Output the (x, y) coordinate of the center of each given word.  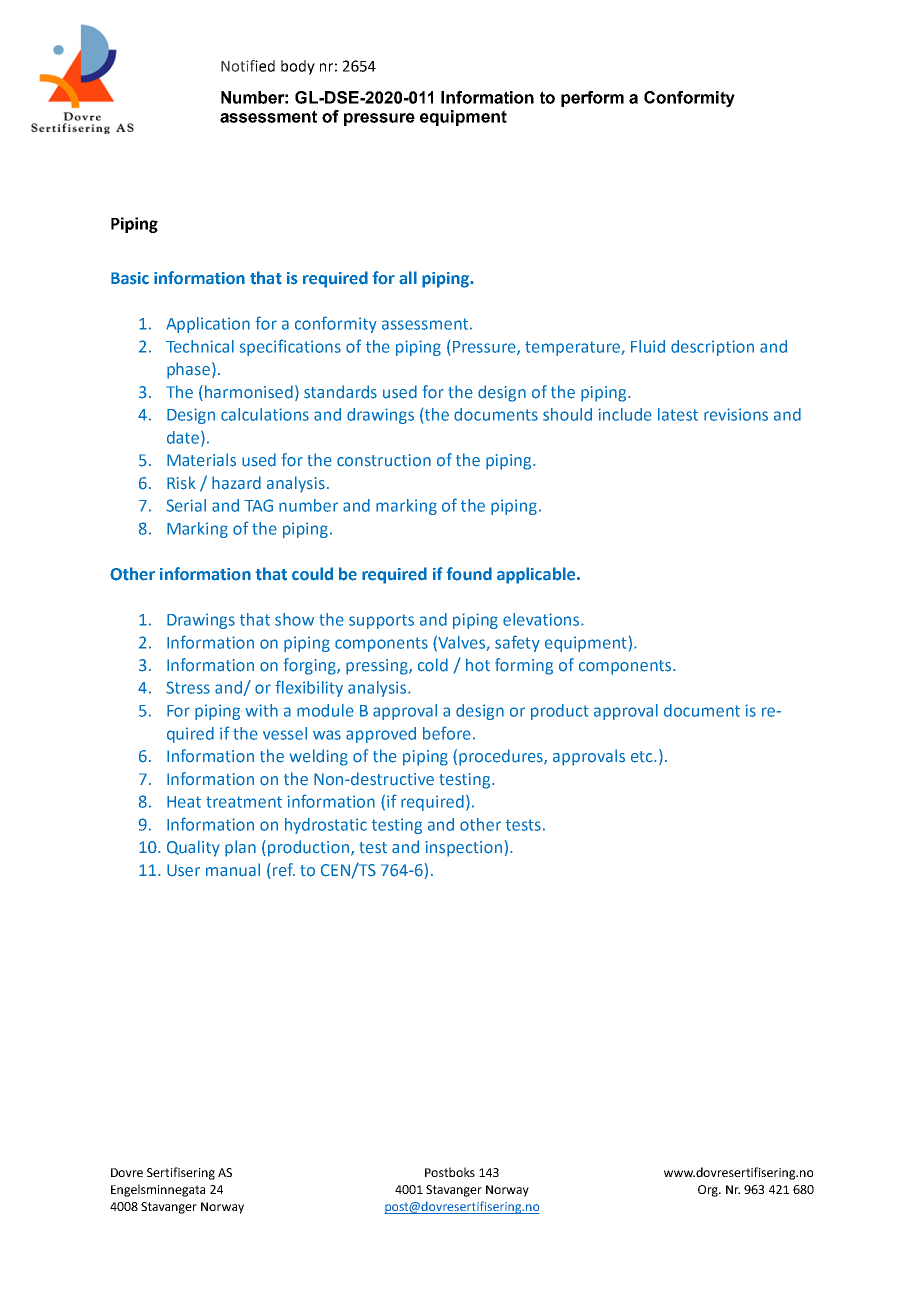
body (298, 67)
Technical (200, 346)
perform (592, 99)
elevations (542, 619)
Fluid (648, 346)
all (408, 278)
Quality (193, 848)
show (294, 619)
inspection (464, 849)
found (469, 574)
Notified (248, 66)
